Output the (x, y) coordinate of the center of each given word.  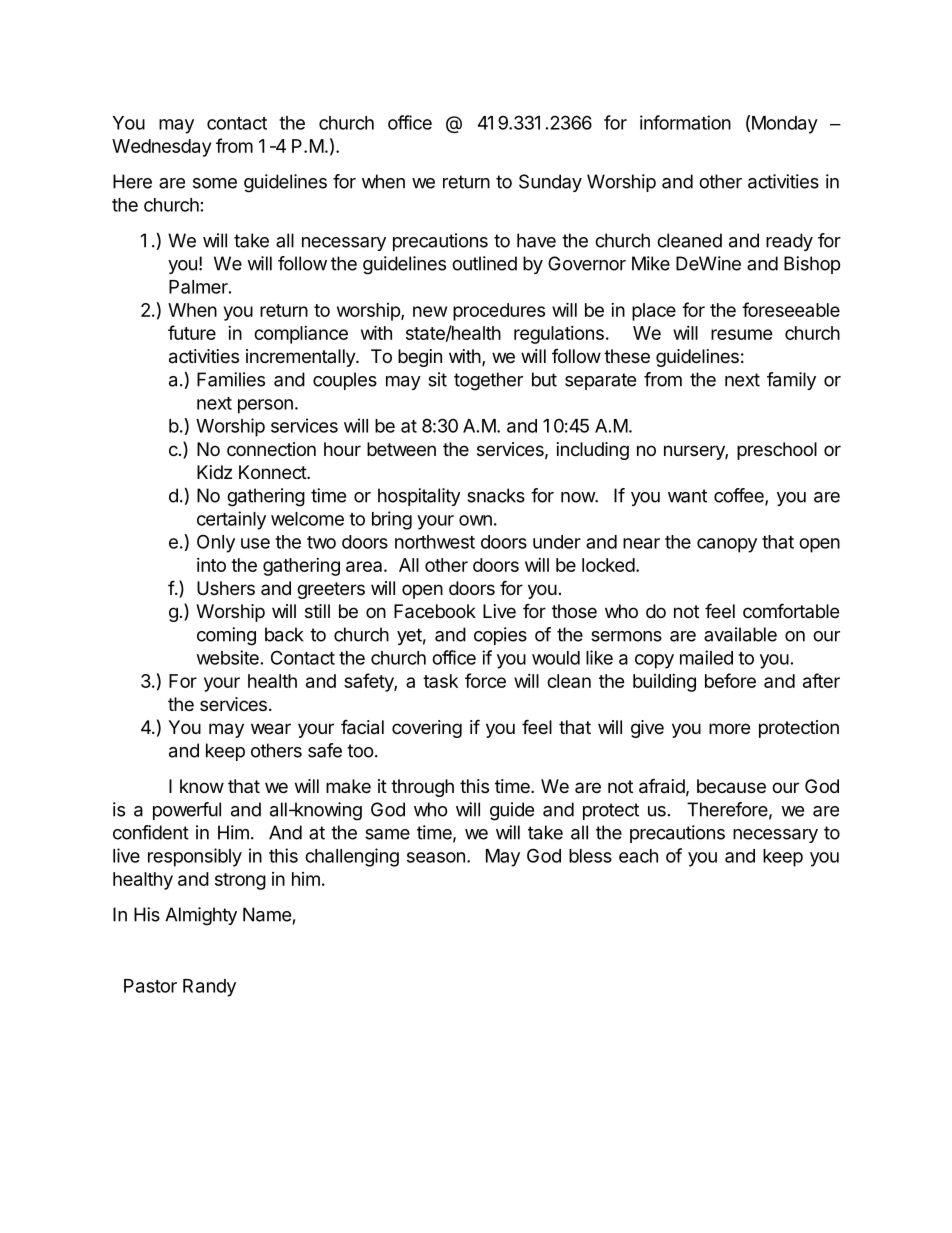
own (475, 520)
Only (216, 543)
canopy (727, 545)
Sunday (550, 183)
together (488, 381)
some (215, 183)
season (436, 857)
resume (742, 334)
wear (271, 729)
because (731, 786)
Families (231, 379)
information (685, 122)
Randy (209, 988)
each (638, 856)
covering (427, 729)
